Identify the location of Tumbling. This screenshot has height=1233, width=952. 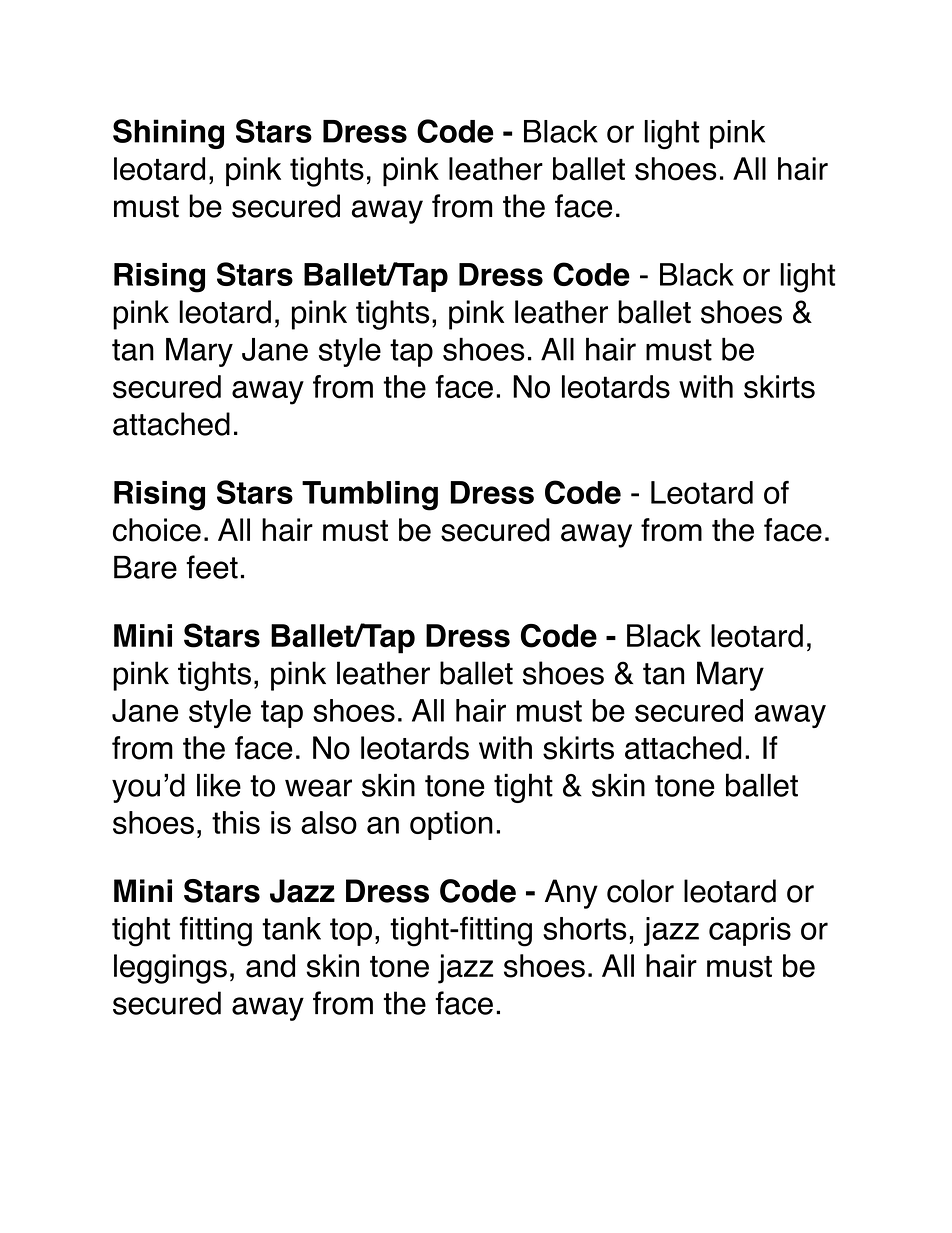
(370, 496).
